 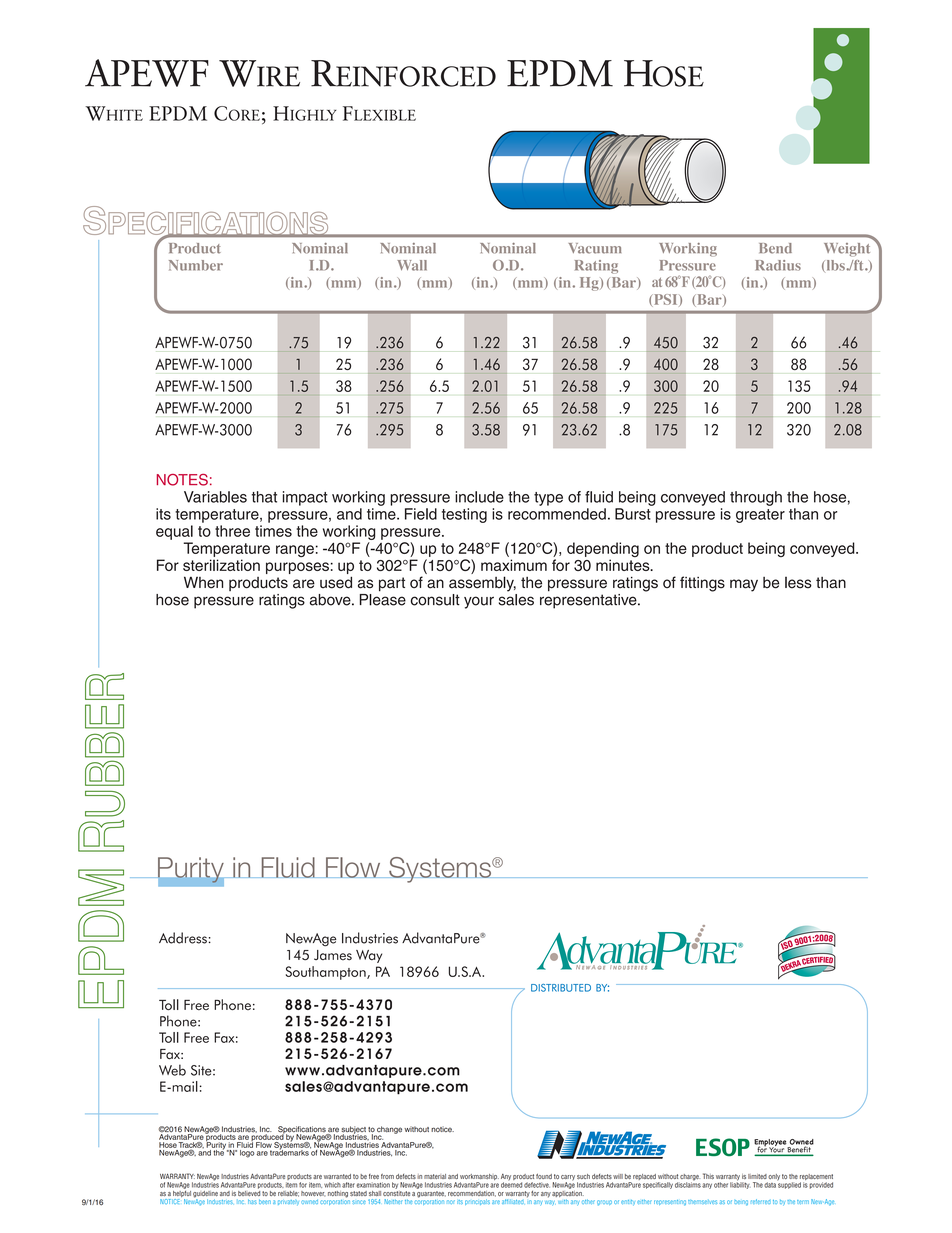 I want to click on sterilization, so click(x=221, y=565).
